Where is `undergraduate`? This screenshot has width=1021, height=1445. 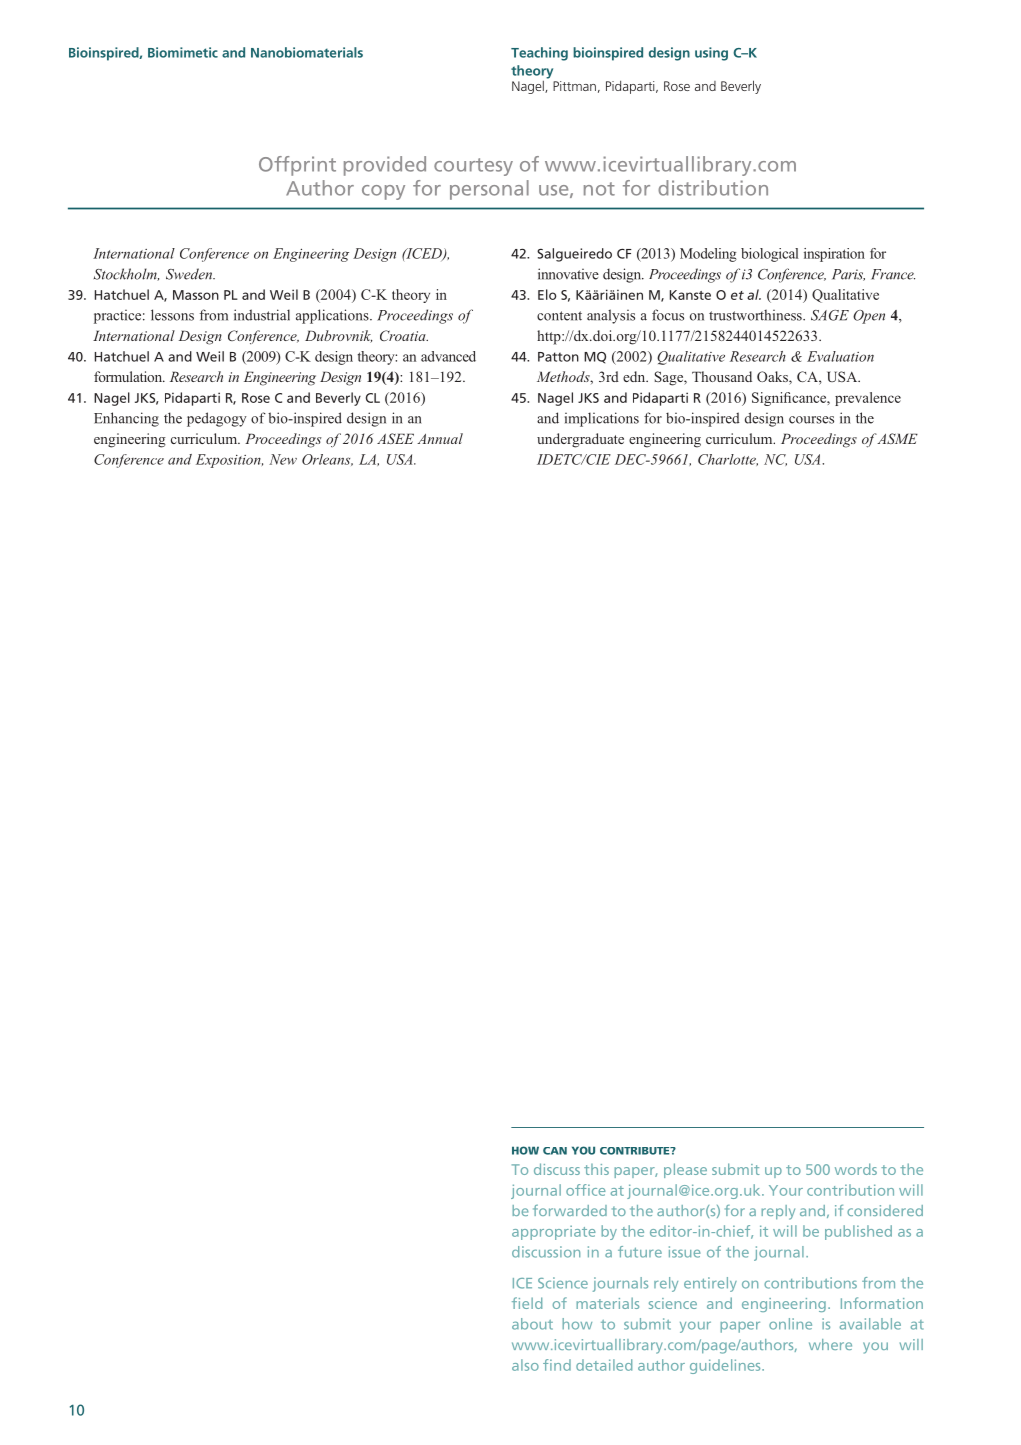
undergraduate is located at coordinates (580, 440).
